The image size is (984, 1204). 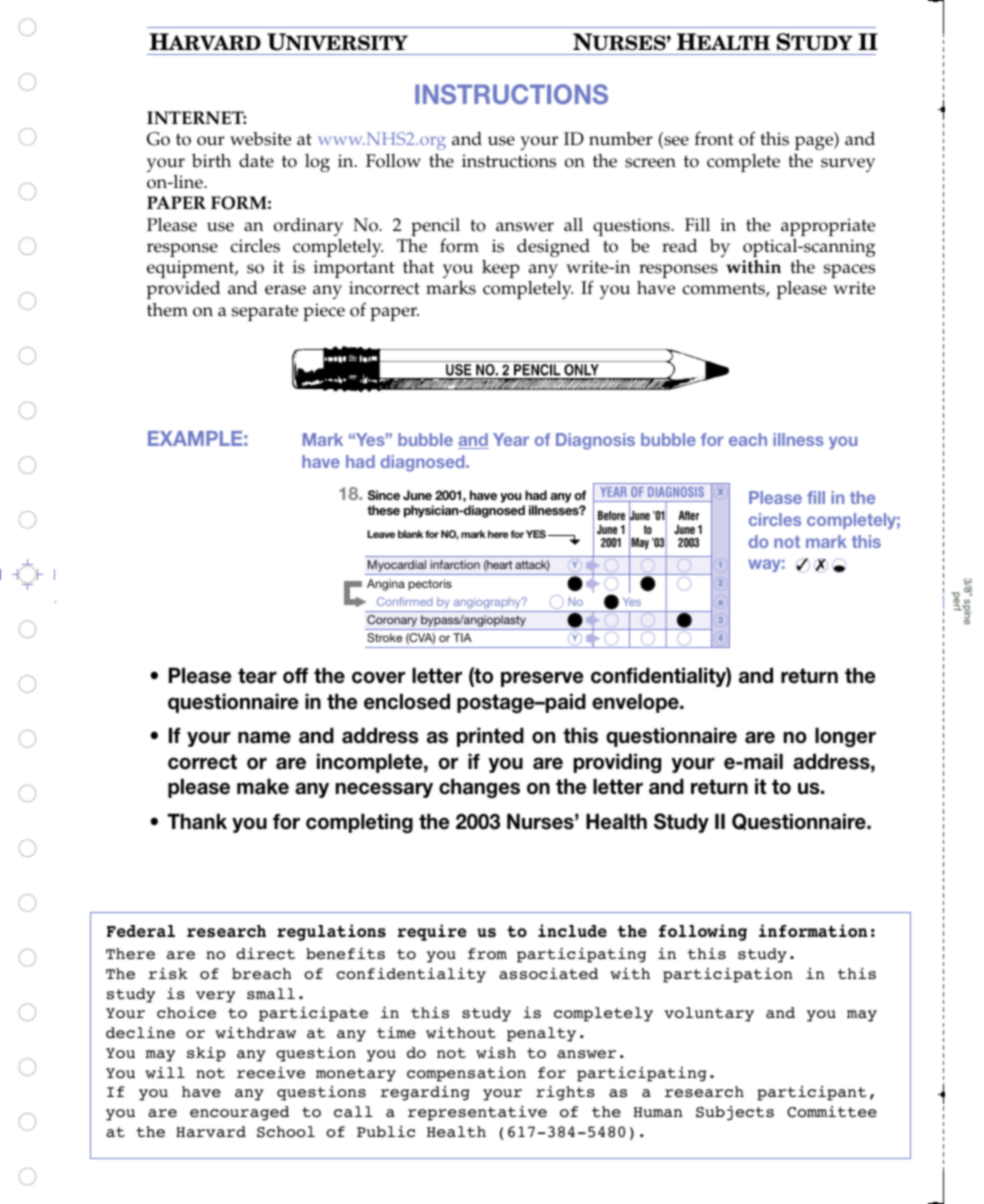 I want to click on birth, so click(x=211, y=161).
